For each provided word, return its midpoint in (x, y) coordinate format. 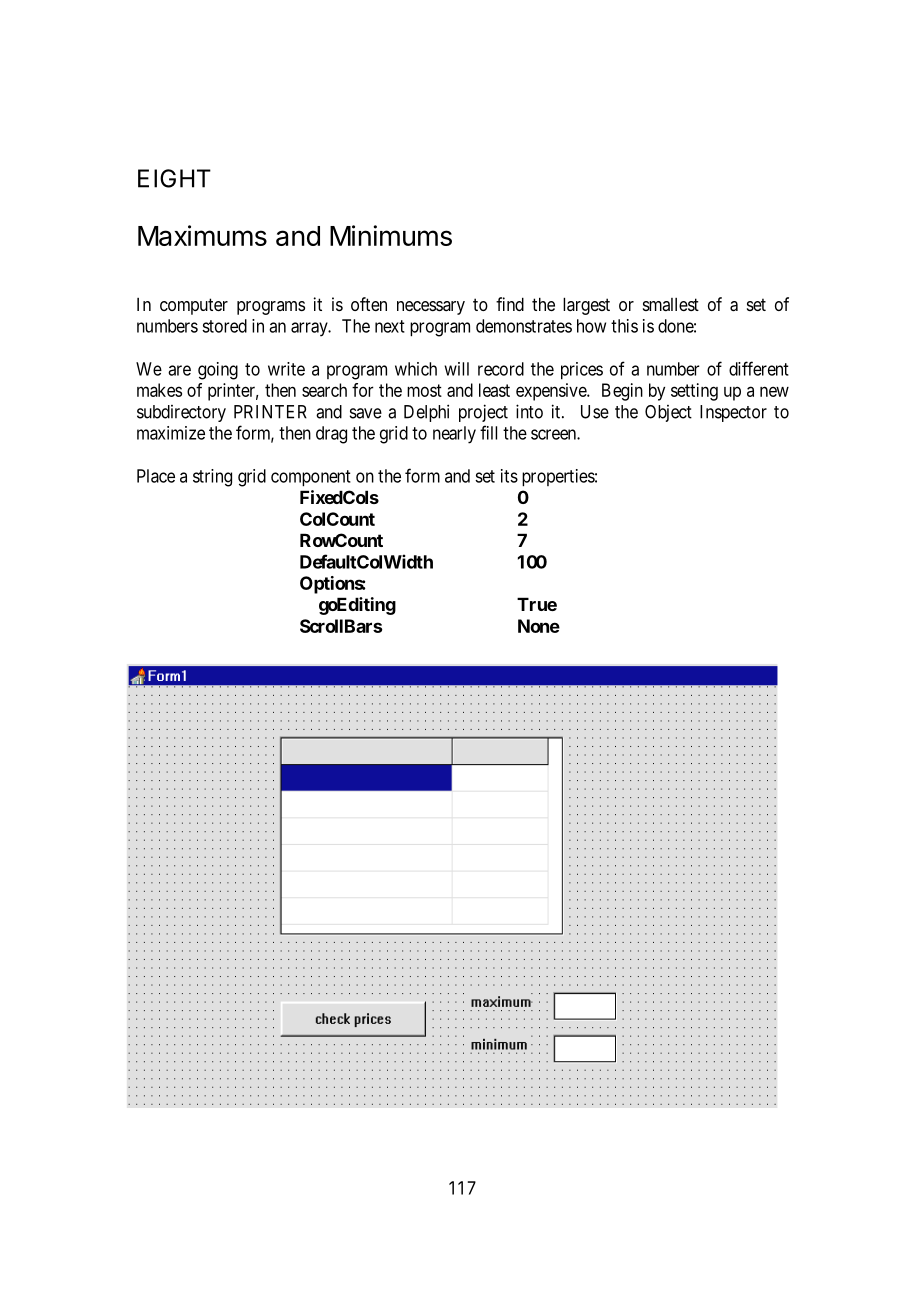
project (483, 413)
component (311, 478)
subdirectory (181, 413)
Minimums (391, 235)
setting (694, 392)
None (539, 626)
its (509, 476)
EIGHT (174, 178)
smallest (671, 304)
